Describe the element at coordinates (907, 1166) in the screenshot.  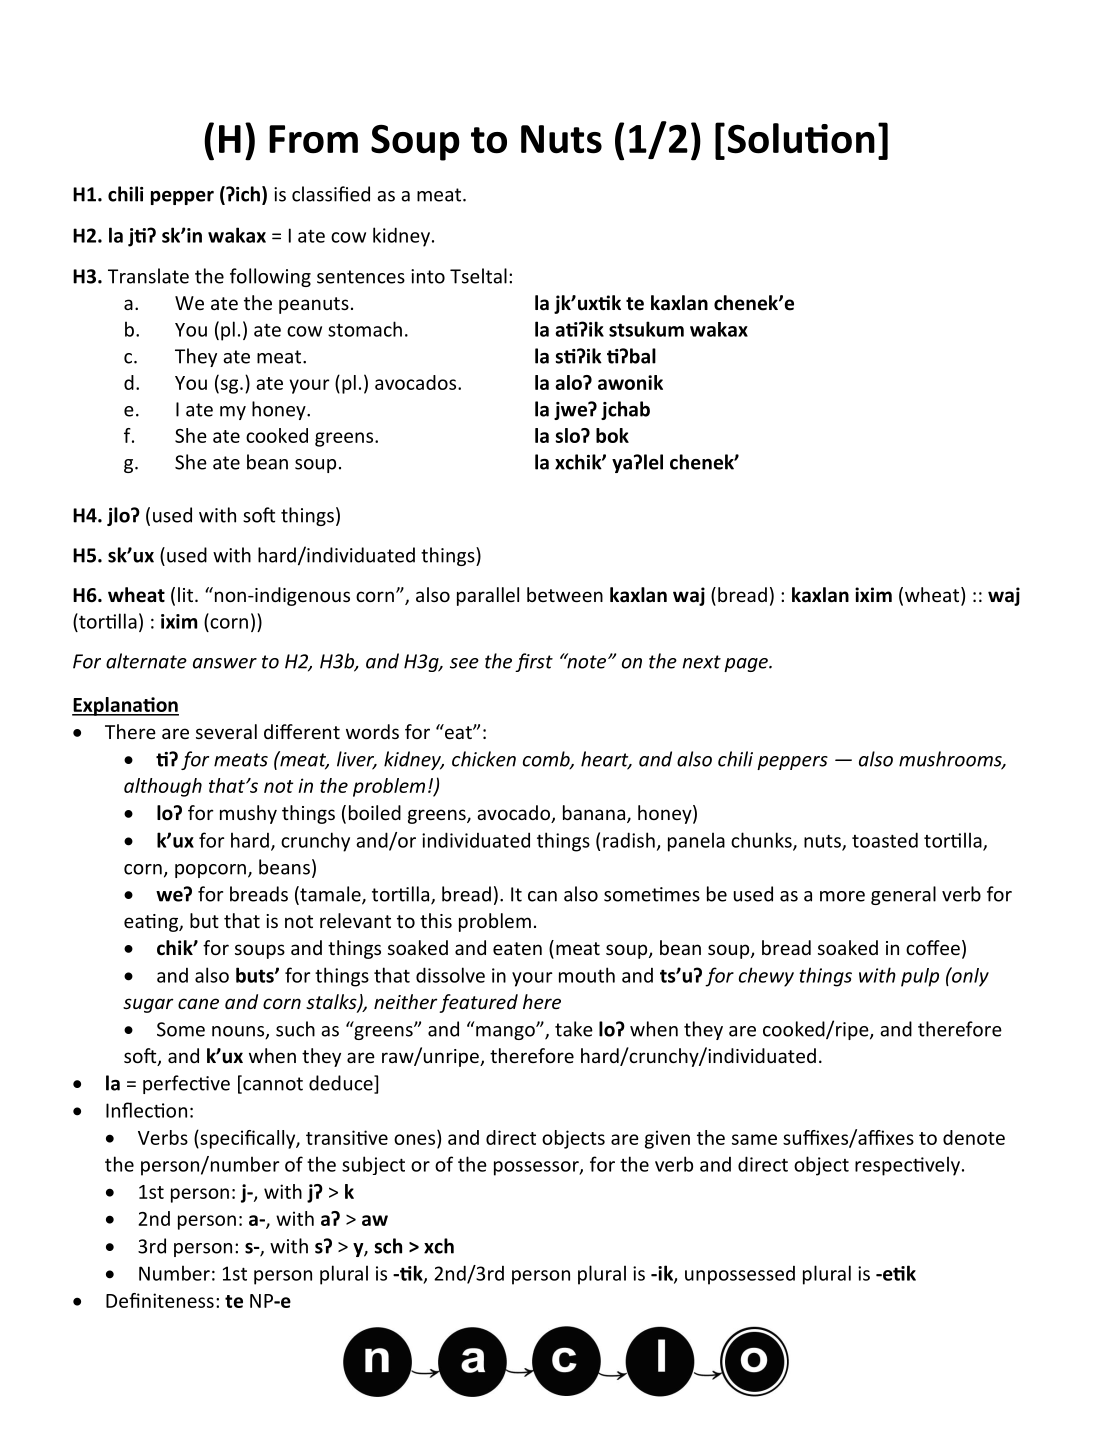
I see `respectively` at that location.
